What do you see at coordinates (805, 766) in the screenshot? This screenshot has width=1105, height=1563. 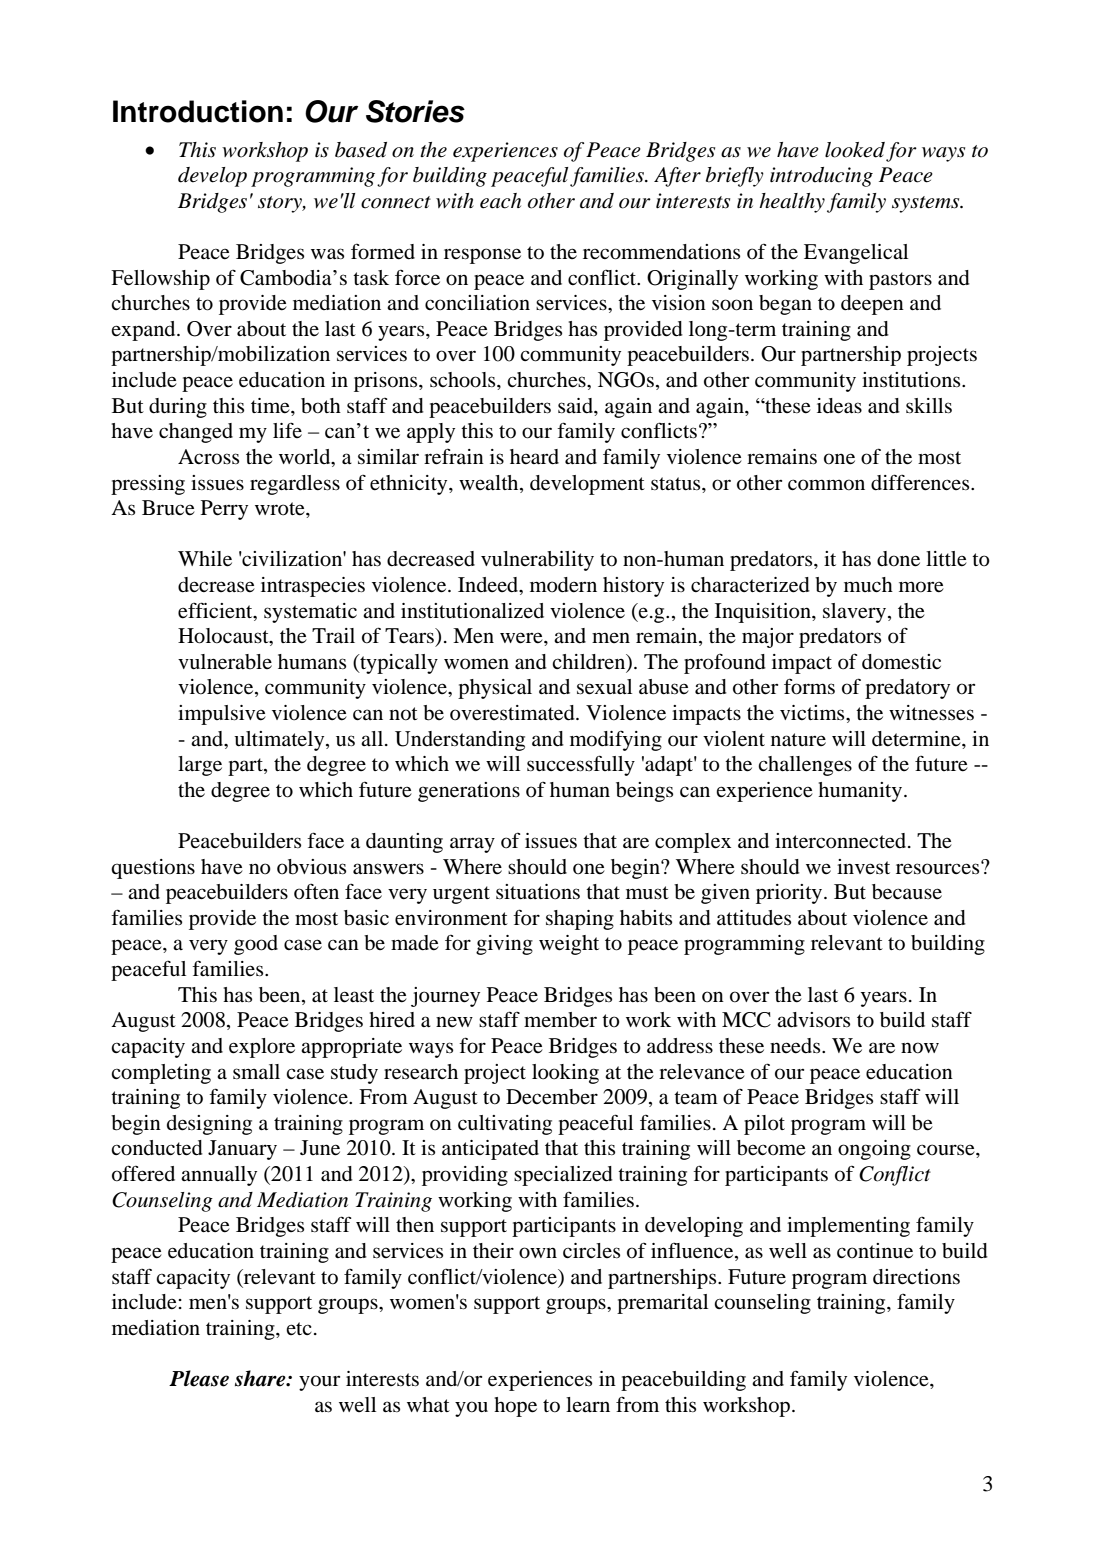 I see `challenges` at bounding box center [805, 766].
